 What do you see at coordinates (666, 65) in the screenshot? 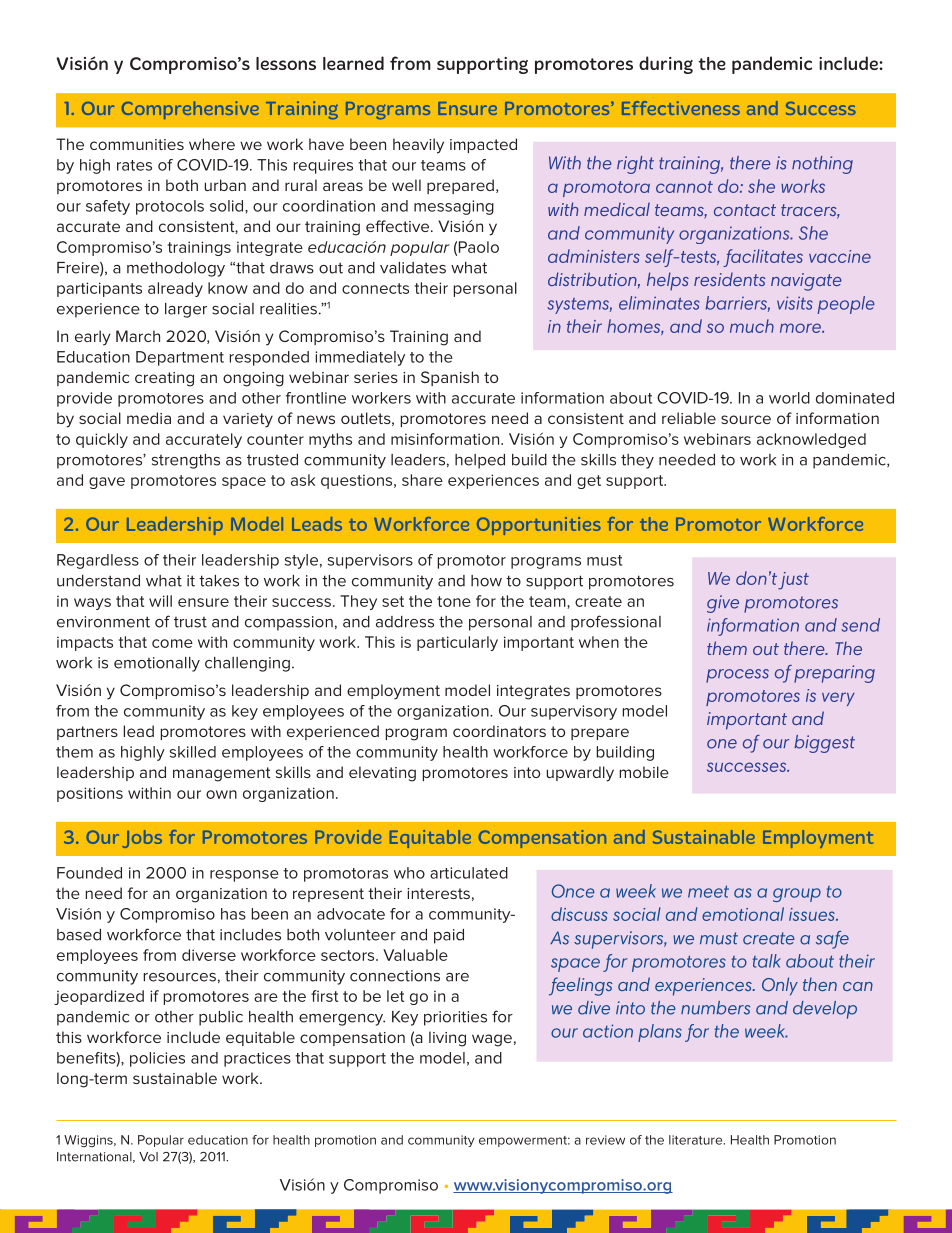
I see `during` at bounding box center [666, 65].
